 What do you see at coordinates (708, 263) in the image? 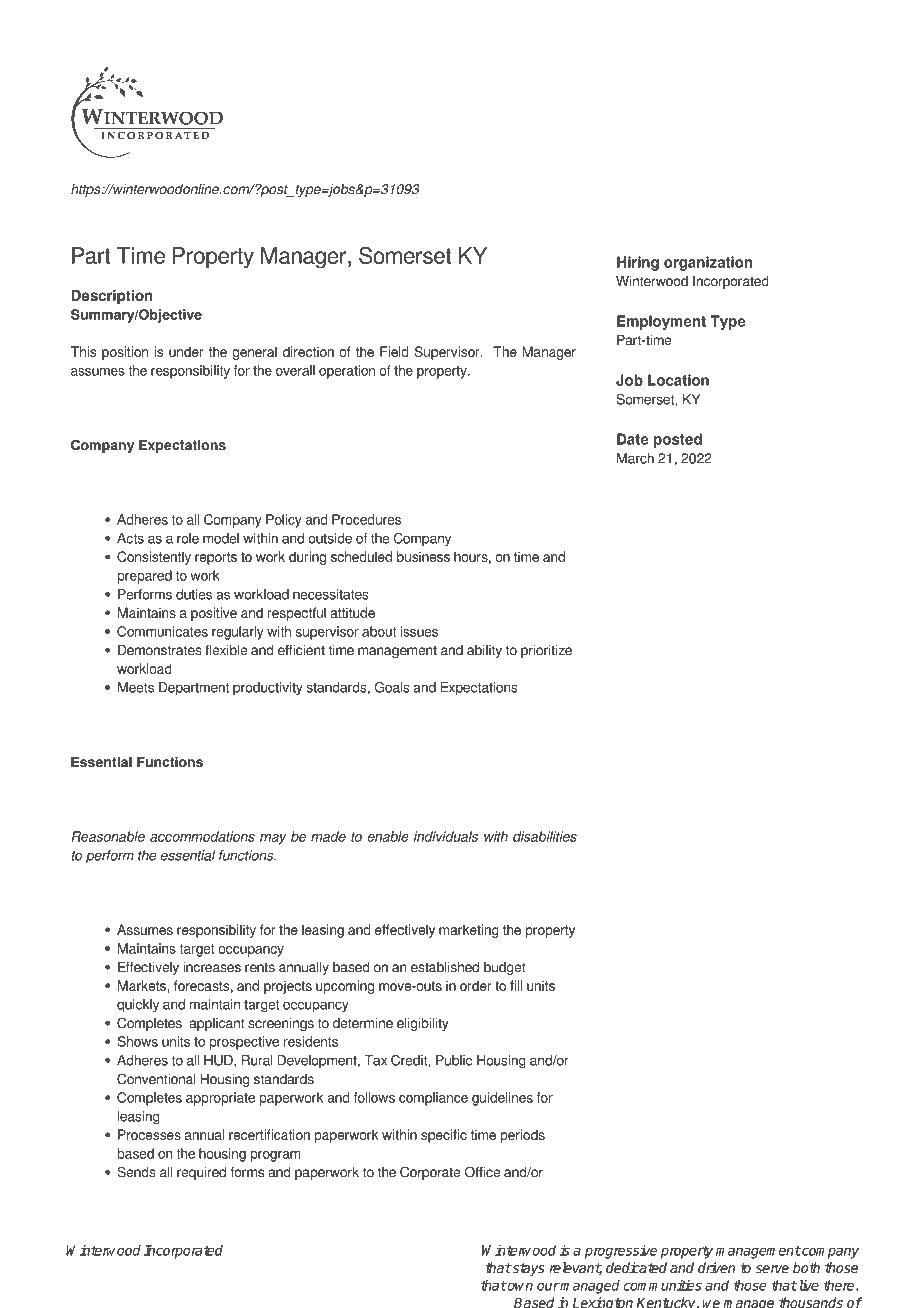
I see `organization` at bounding box center [708, 263].
